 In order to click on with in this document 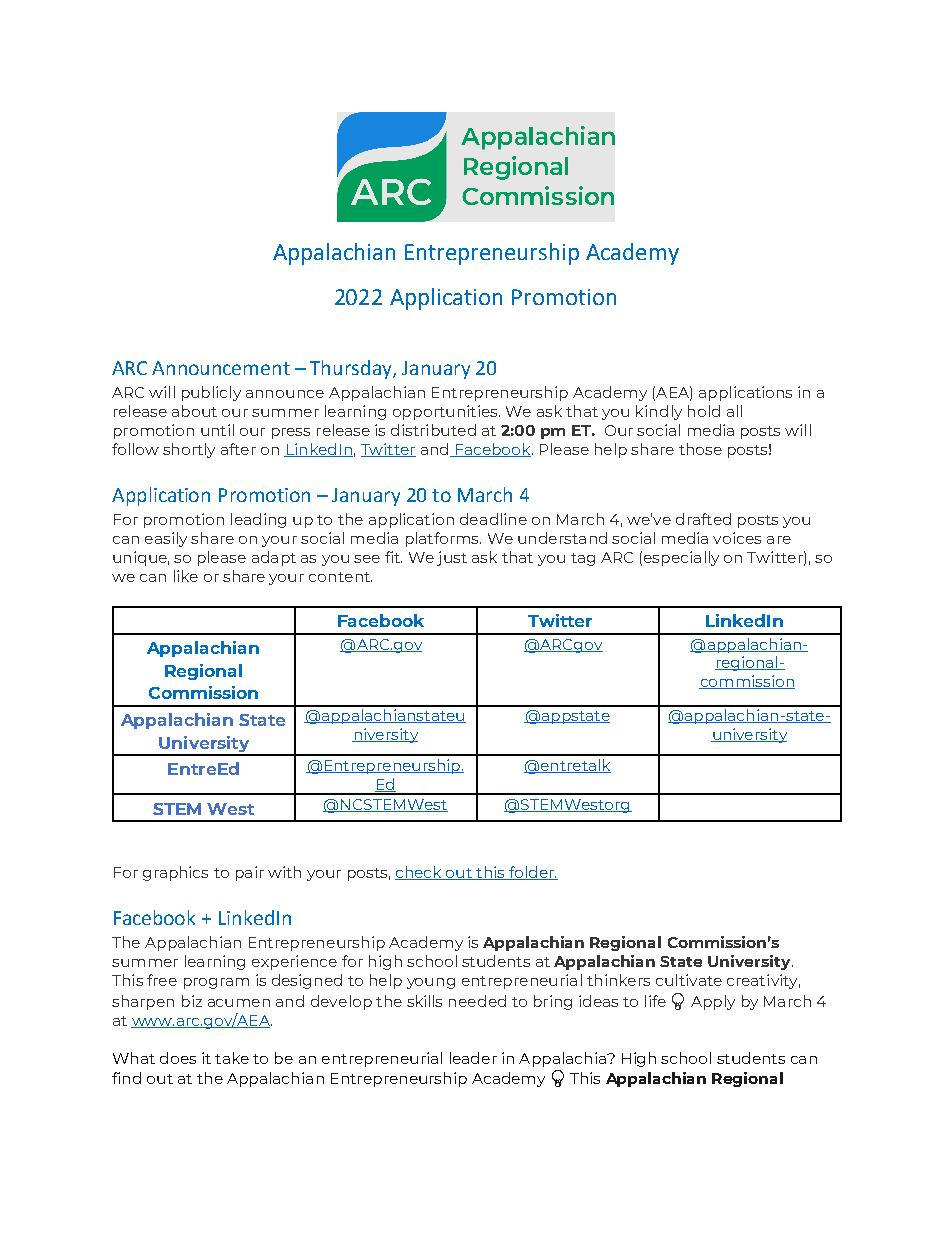, I will do `click(284, 872)`.
